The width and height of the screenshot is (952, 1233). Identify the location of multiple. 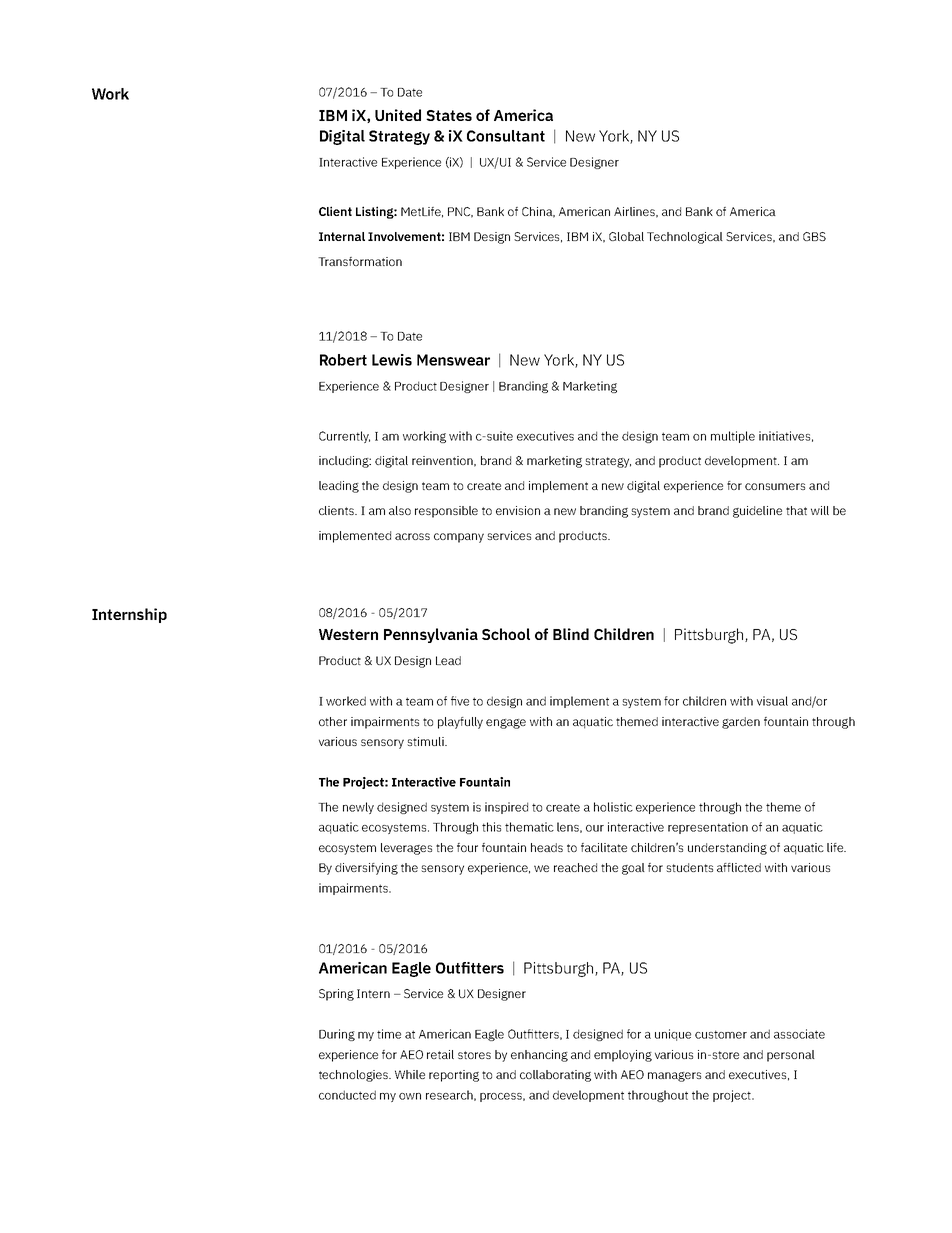
(733, 437).
